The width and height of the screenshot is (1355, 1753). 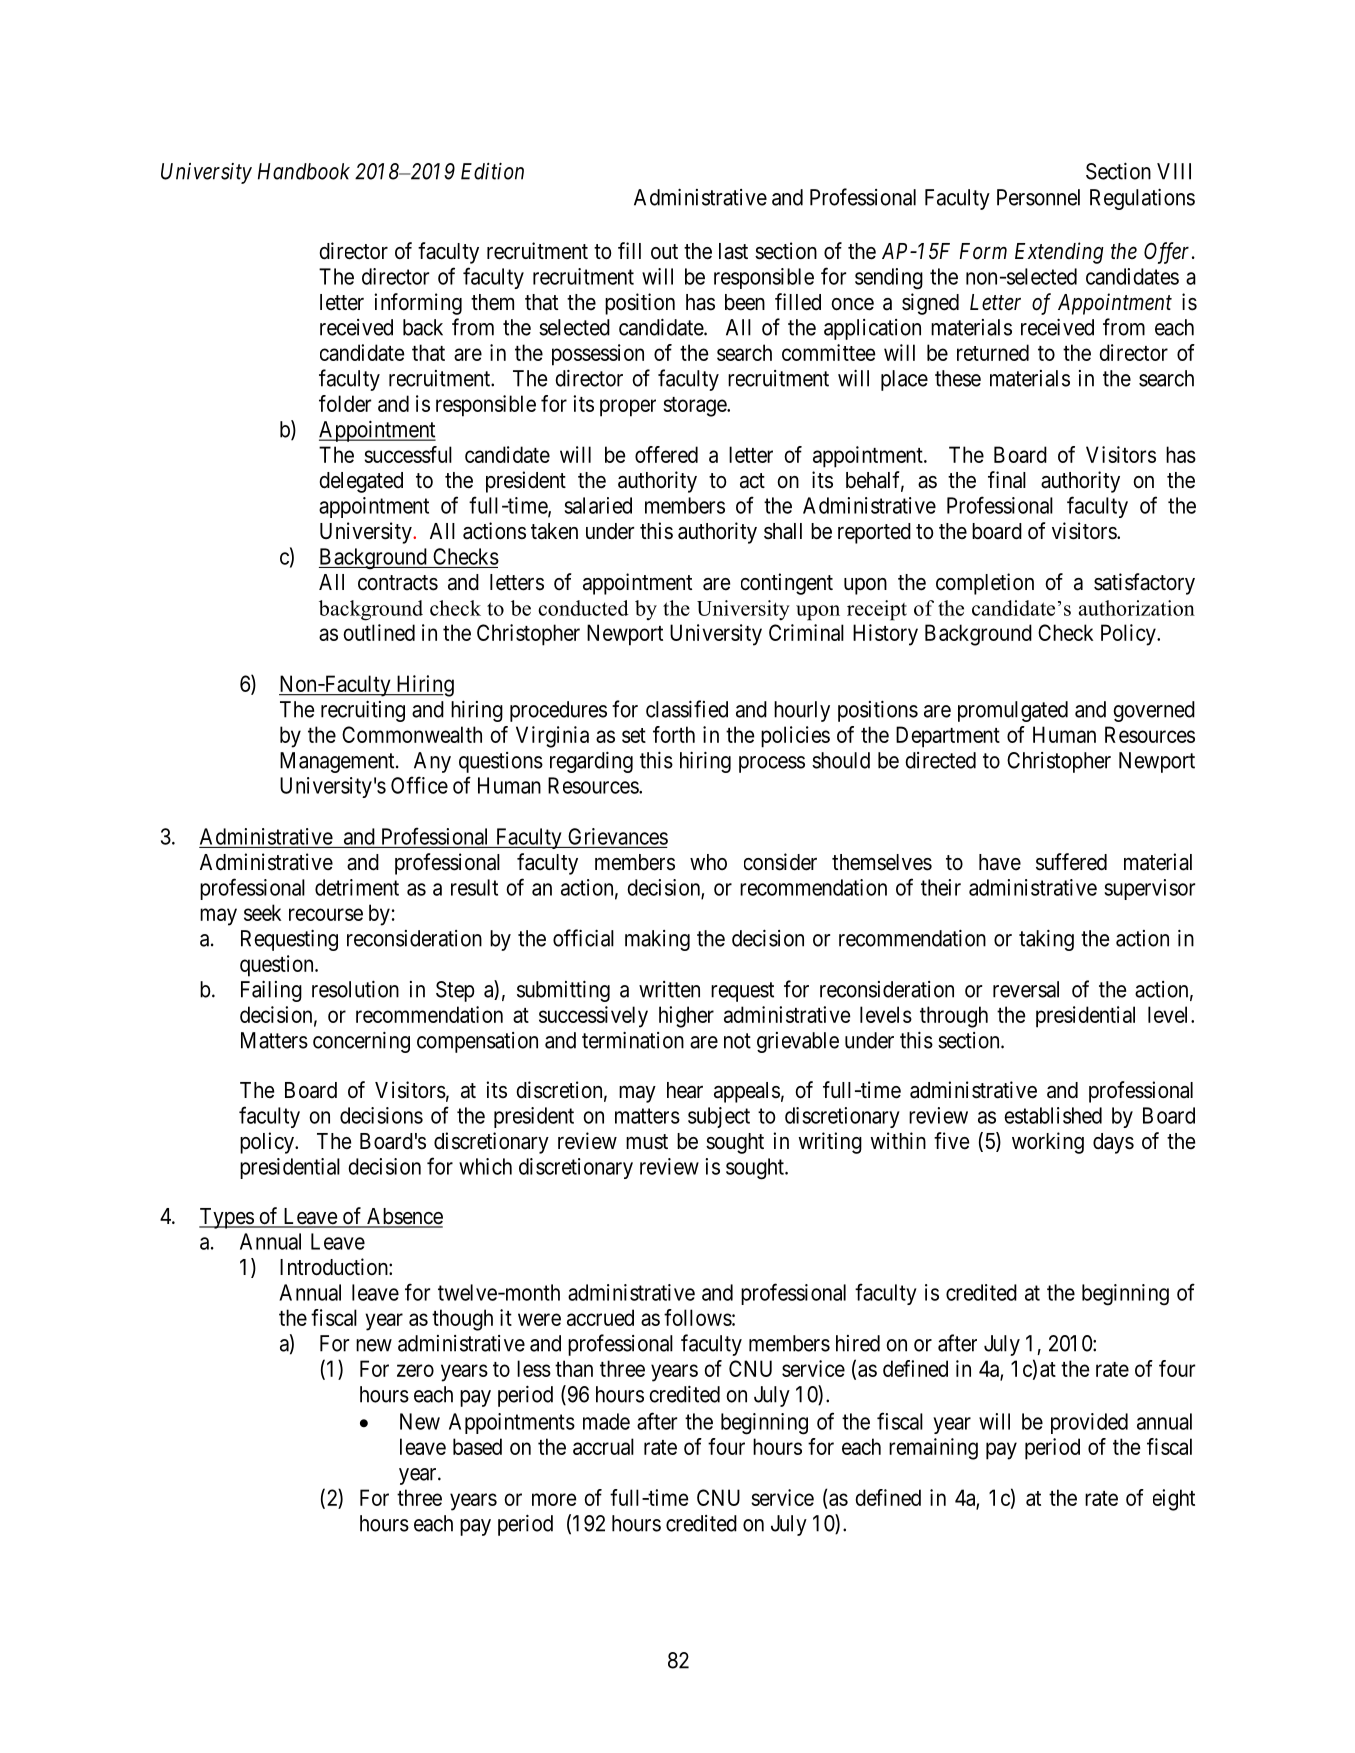 I want to click on Personnel, so click(x=1038, y=197).
